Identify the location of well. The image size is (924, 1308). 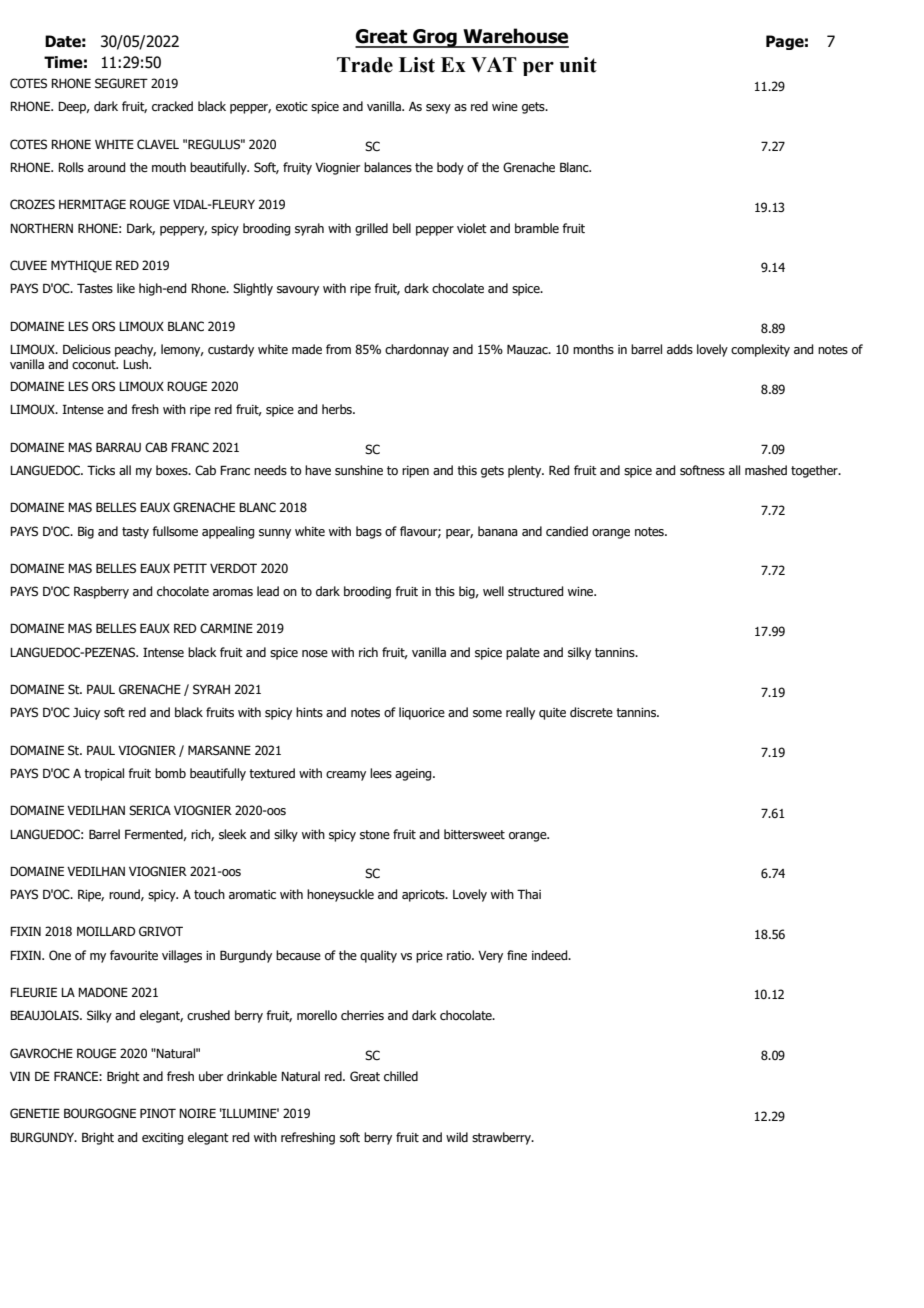
(493, 591).
